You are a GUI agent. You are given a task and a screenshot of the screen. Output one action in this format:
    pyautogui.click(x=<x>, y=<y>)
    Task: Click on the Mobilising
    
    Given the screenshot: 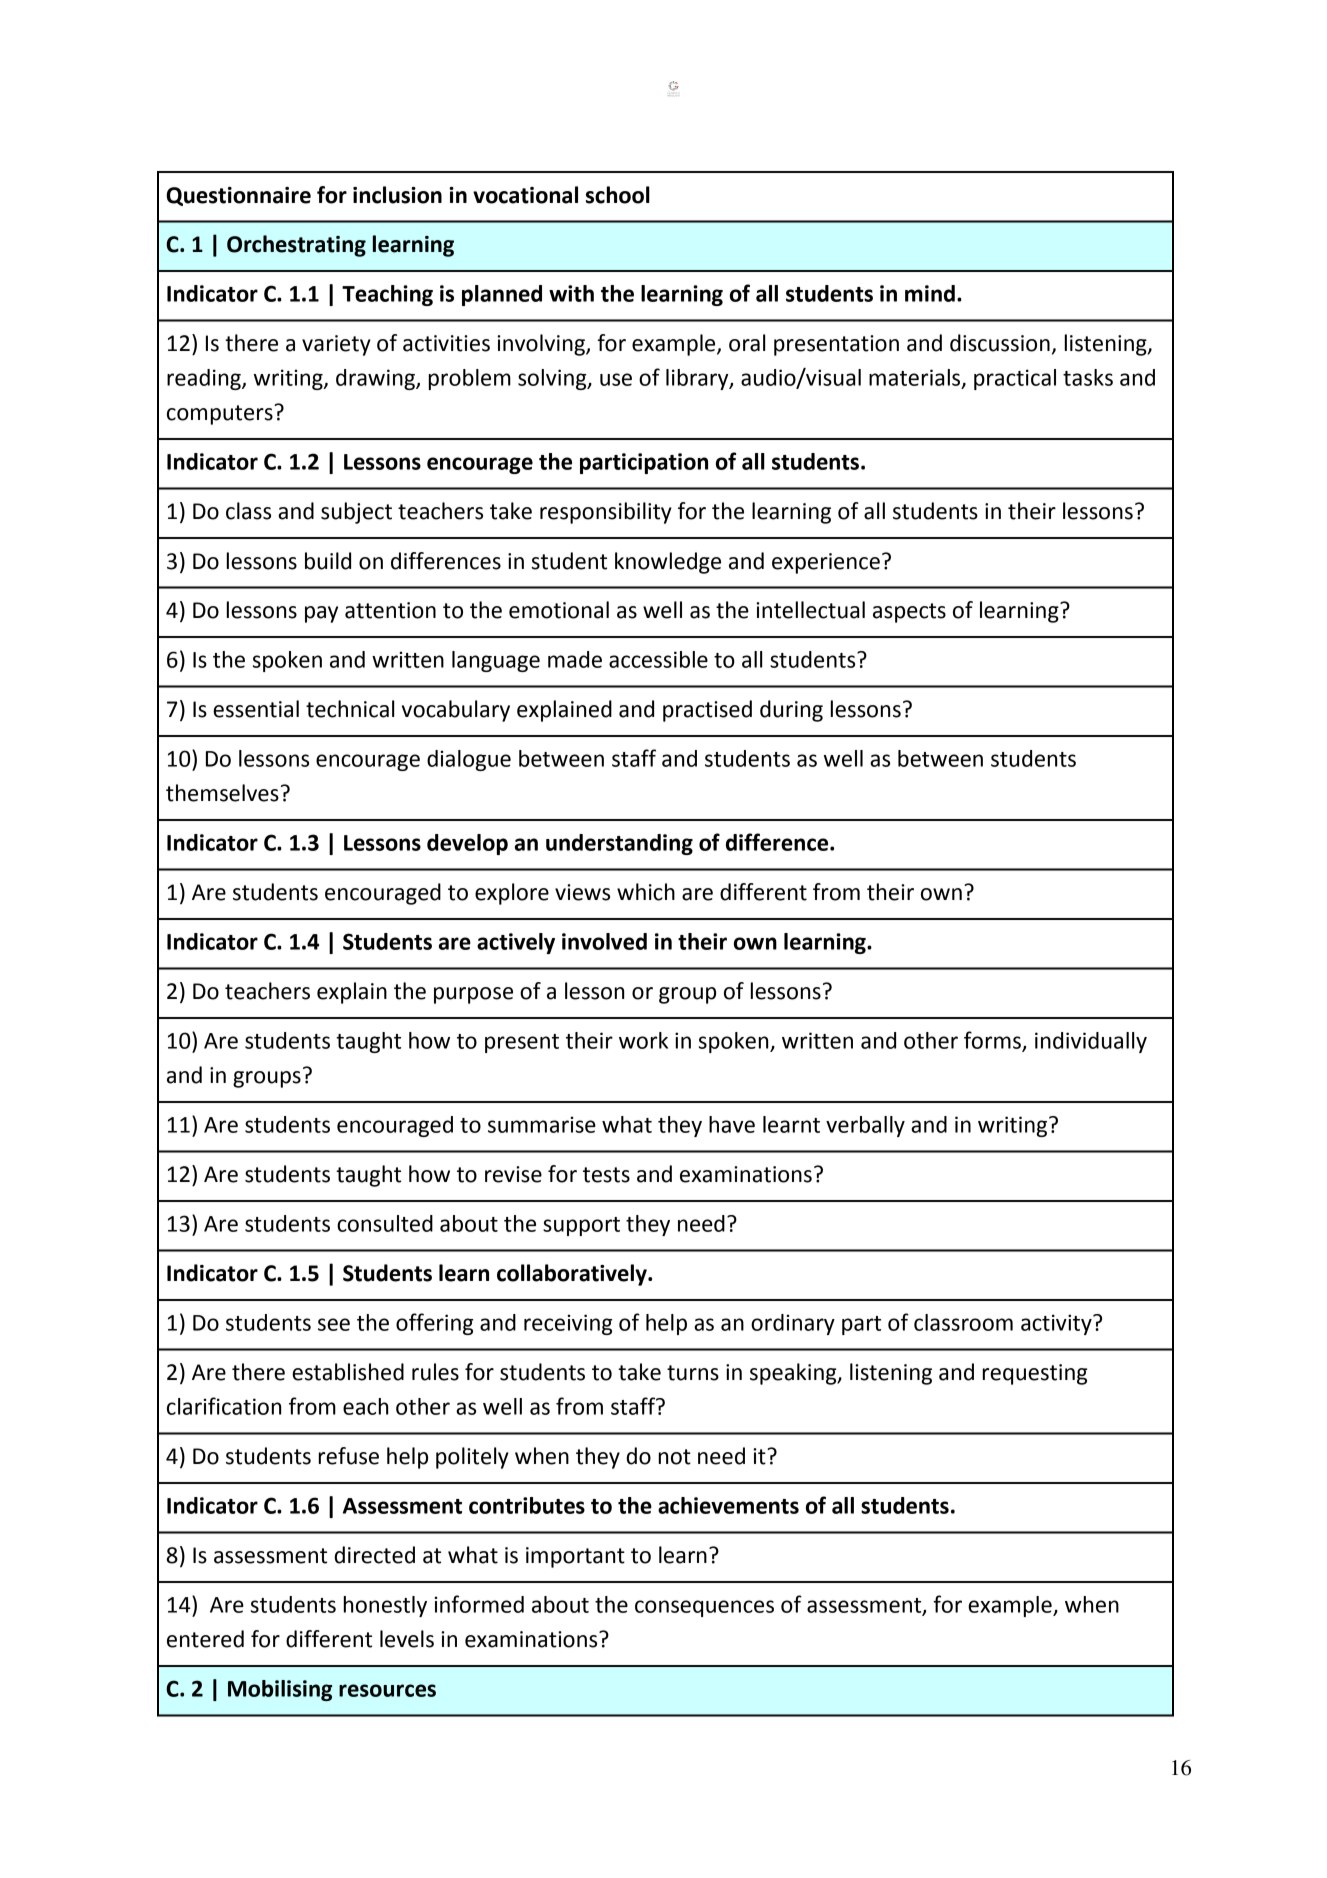 What is the action you would take?
    pyautogui.click(x=280, y=1690)
